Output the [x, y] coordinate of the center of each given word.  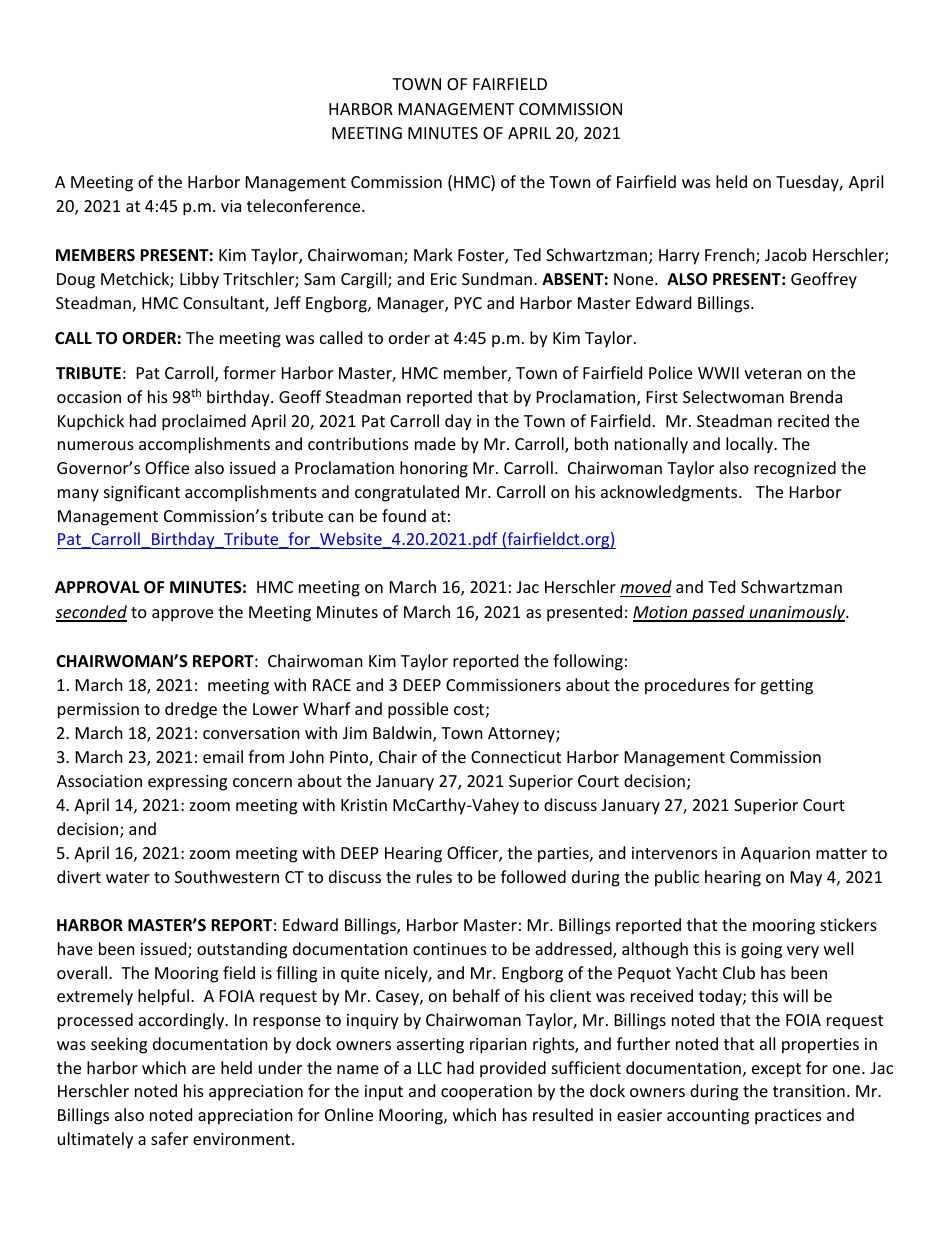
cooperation [486, 1093]
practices [788, 1117]
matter [841, 853]
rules [434, 876]
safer [169, 1138]
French [731, 256]
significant [142, 493]
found [404, 515]
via [231, 206]
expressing [187, 783]
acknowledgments [670, 493]
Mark [433, 254]
